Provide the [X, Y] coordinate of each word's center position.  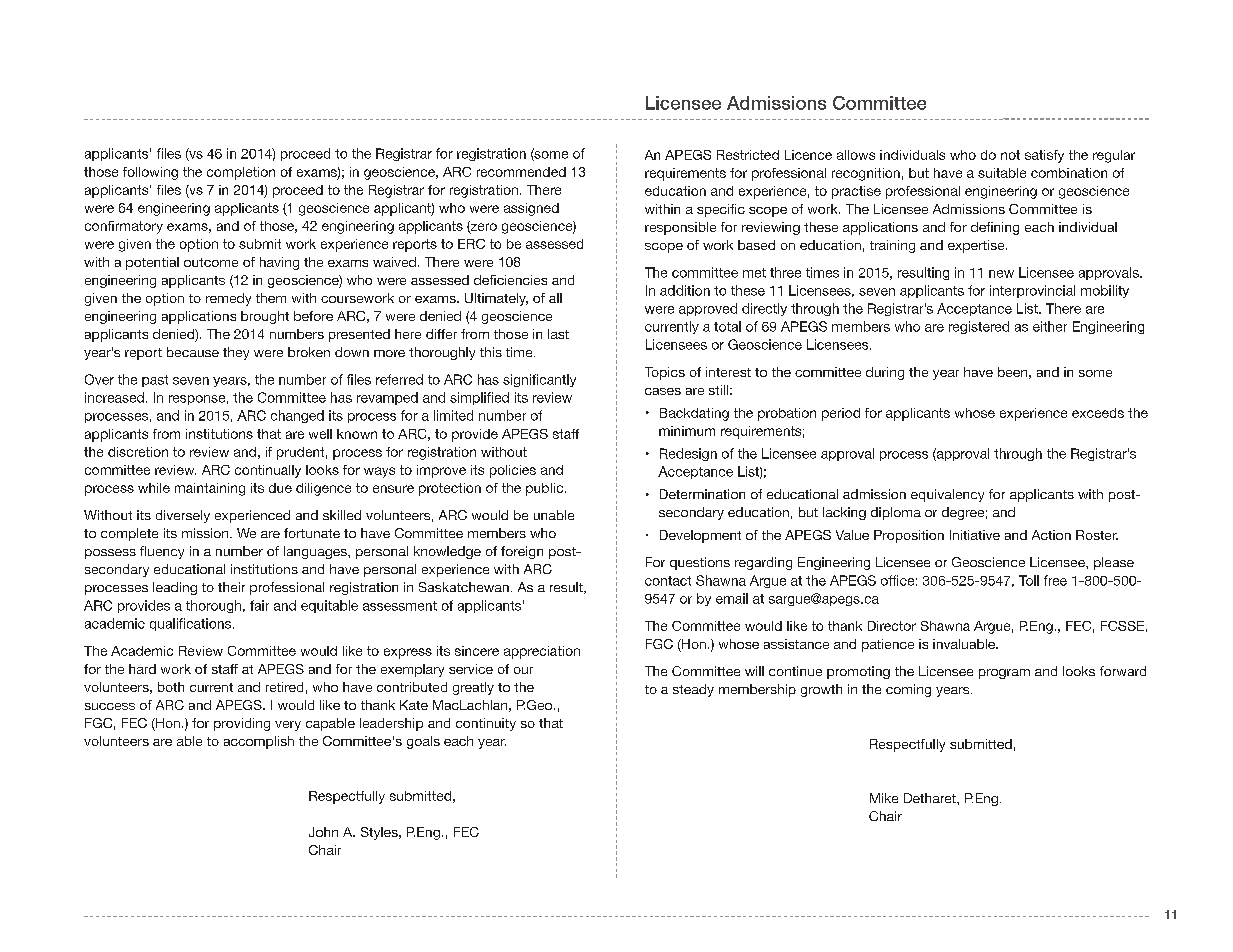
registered [979, 327]
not [1010, 155]
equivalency [947, 495]
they [236, 353]
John [323, 832]
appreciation [542, 652]
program [1004, 674]
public [544, 489]
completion [241, 173]
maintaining [210, 489]
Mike [884, 798]
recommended [521, 172]
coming [908, 690]
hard [142, 669]
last [558, 334]
